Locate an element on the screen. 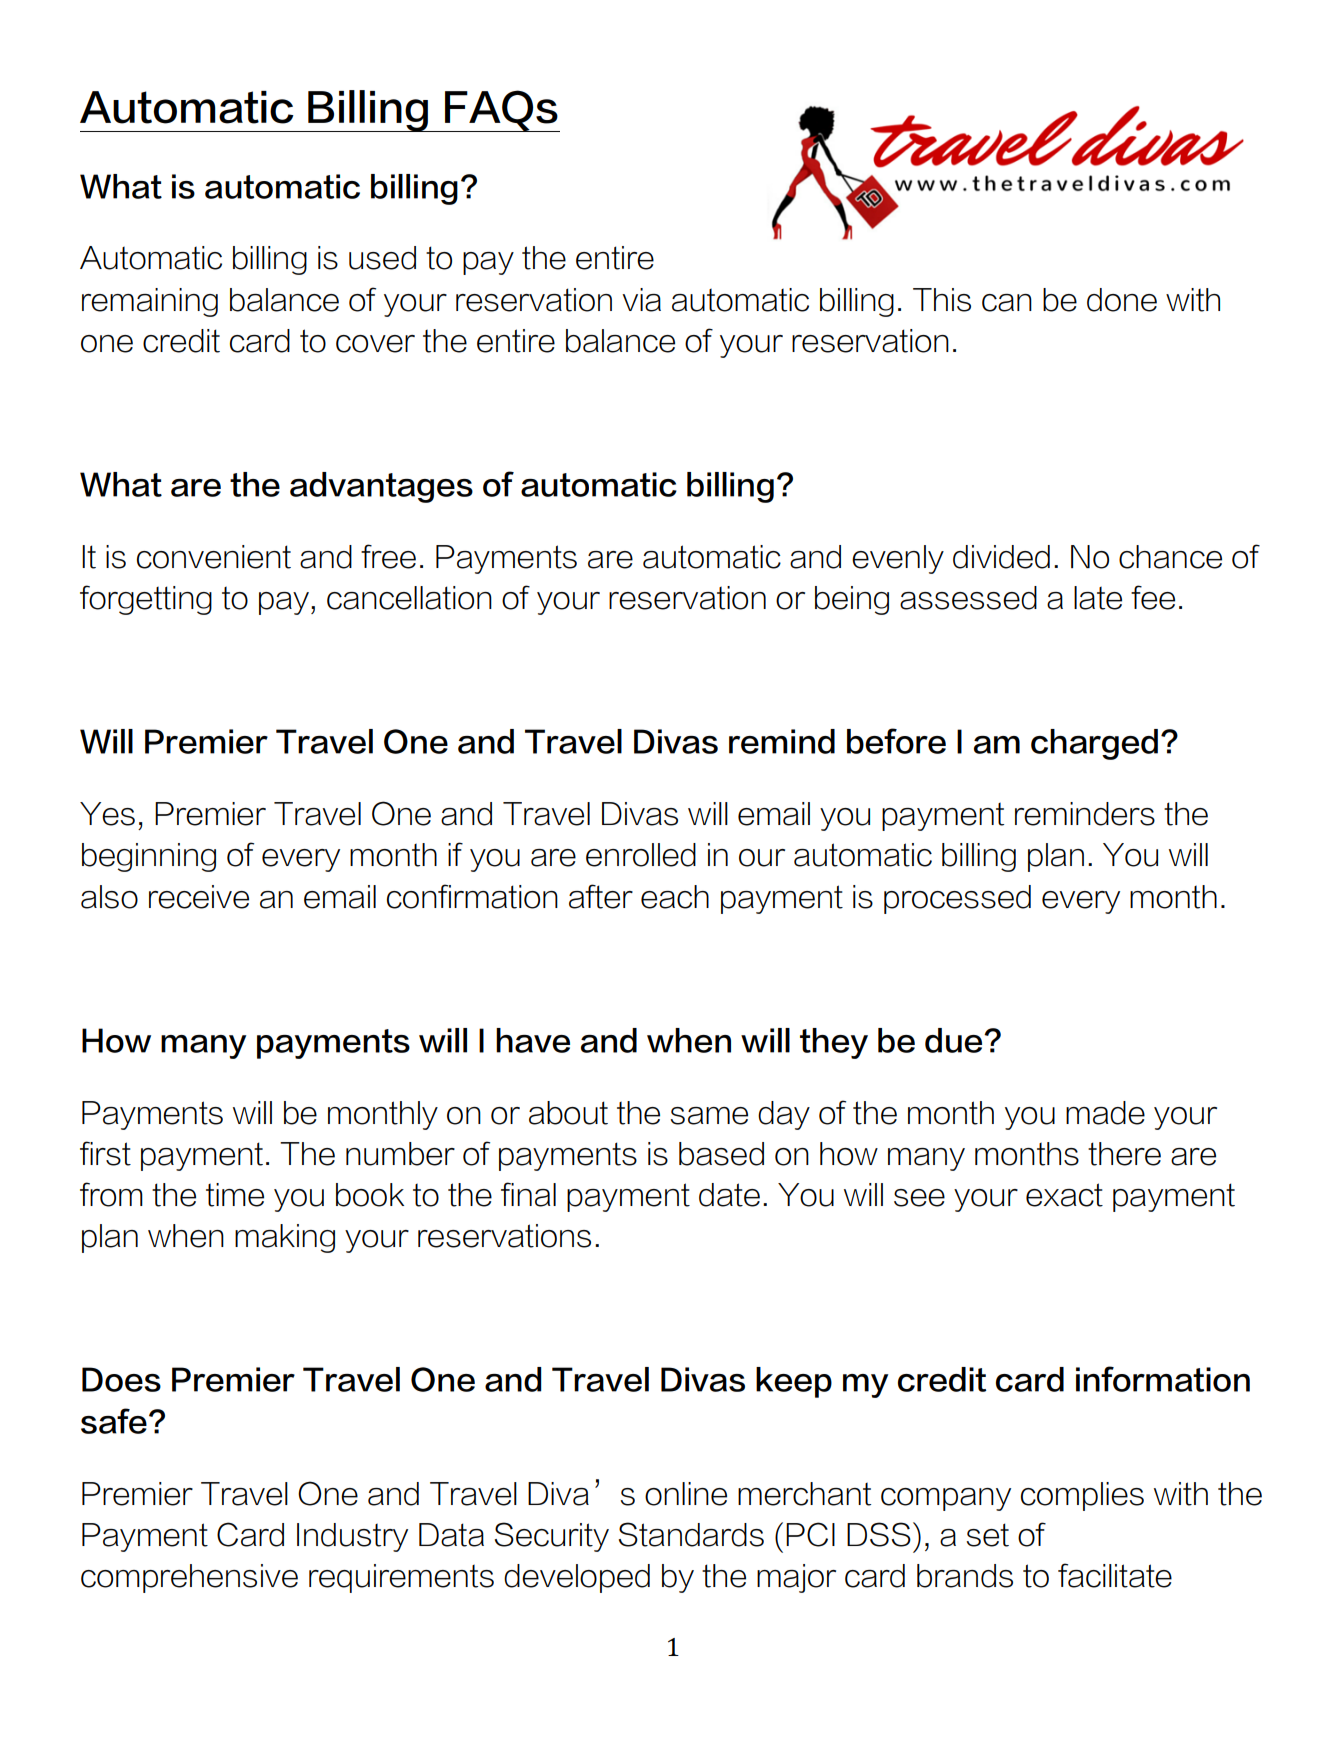 The width and height of the screenshot is (1344, 1740). making is located at coordinates (285, 1238).
